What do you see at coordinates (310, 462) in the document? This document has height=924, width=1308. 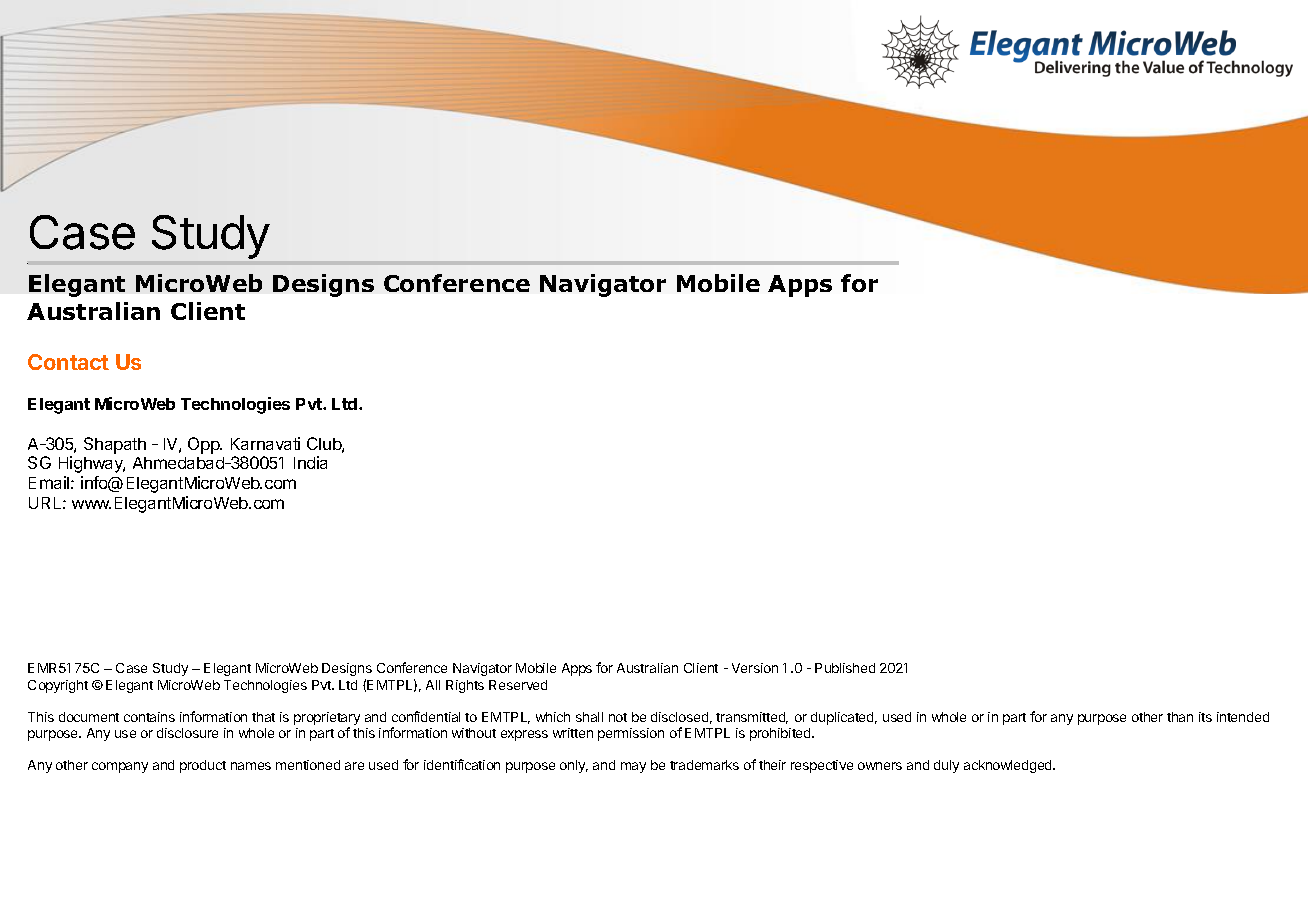 I see `India` at bounding box center [310, 462].
